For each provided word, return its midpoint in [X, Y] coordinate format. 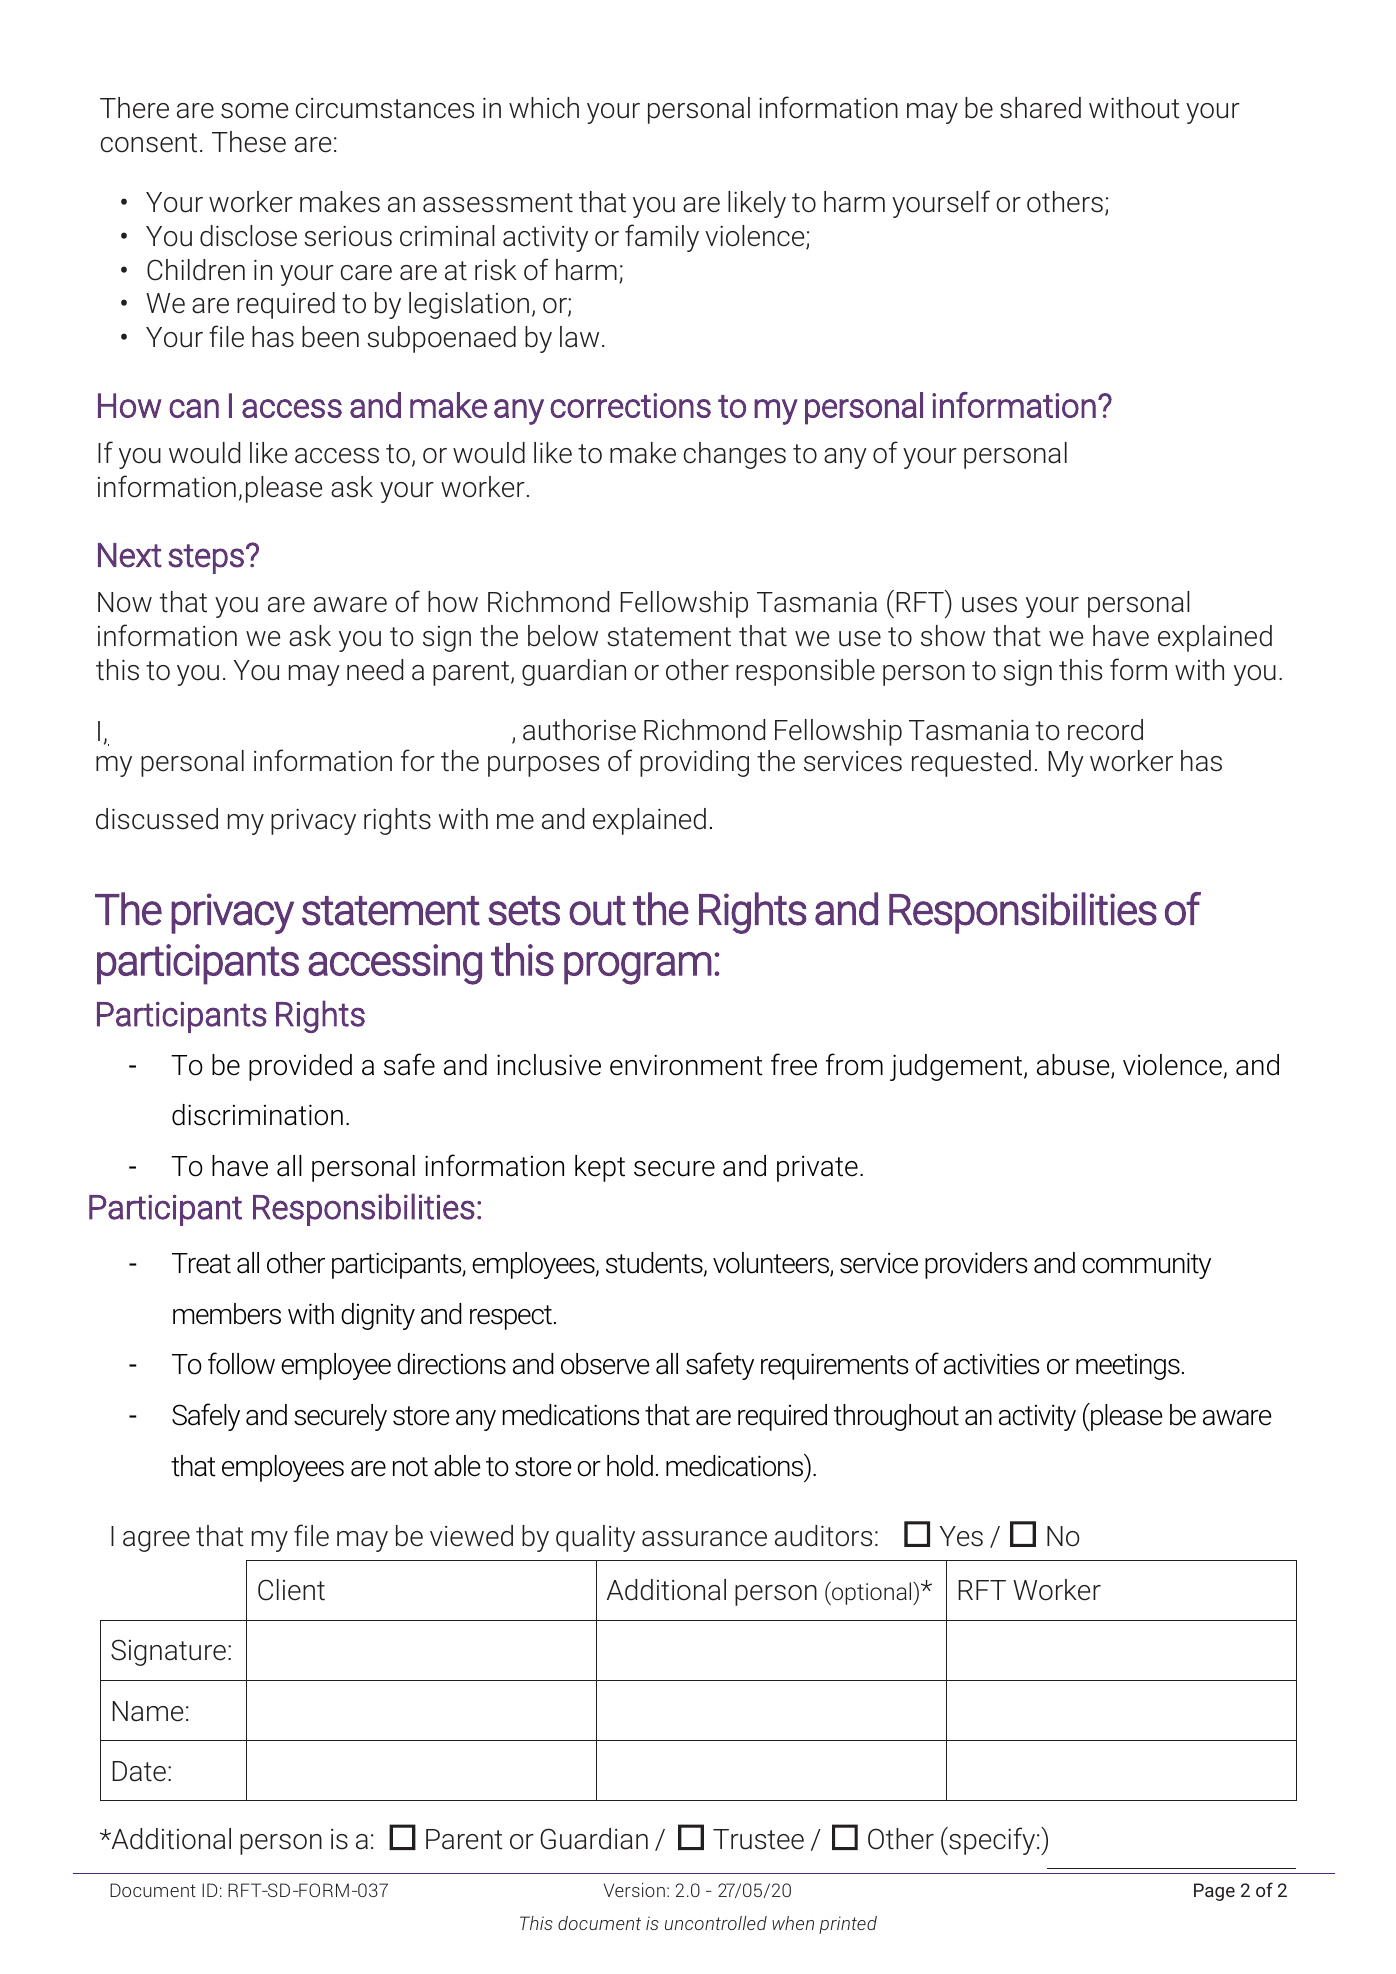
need [375, 670]
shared [1040, 108]
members [227, 1314]
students [655, 1264]
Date [139, 1771]
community [1146, 1265]
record [1105, 730]
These [249, 142]
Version [634, 1889]
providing [694, 763]
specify [992, 1841]
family [662, 238]
